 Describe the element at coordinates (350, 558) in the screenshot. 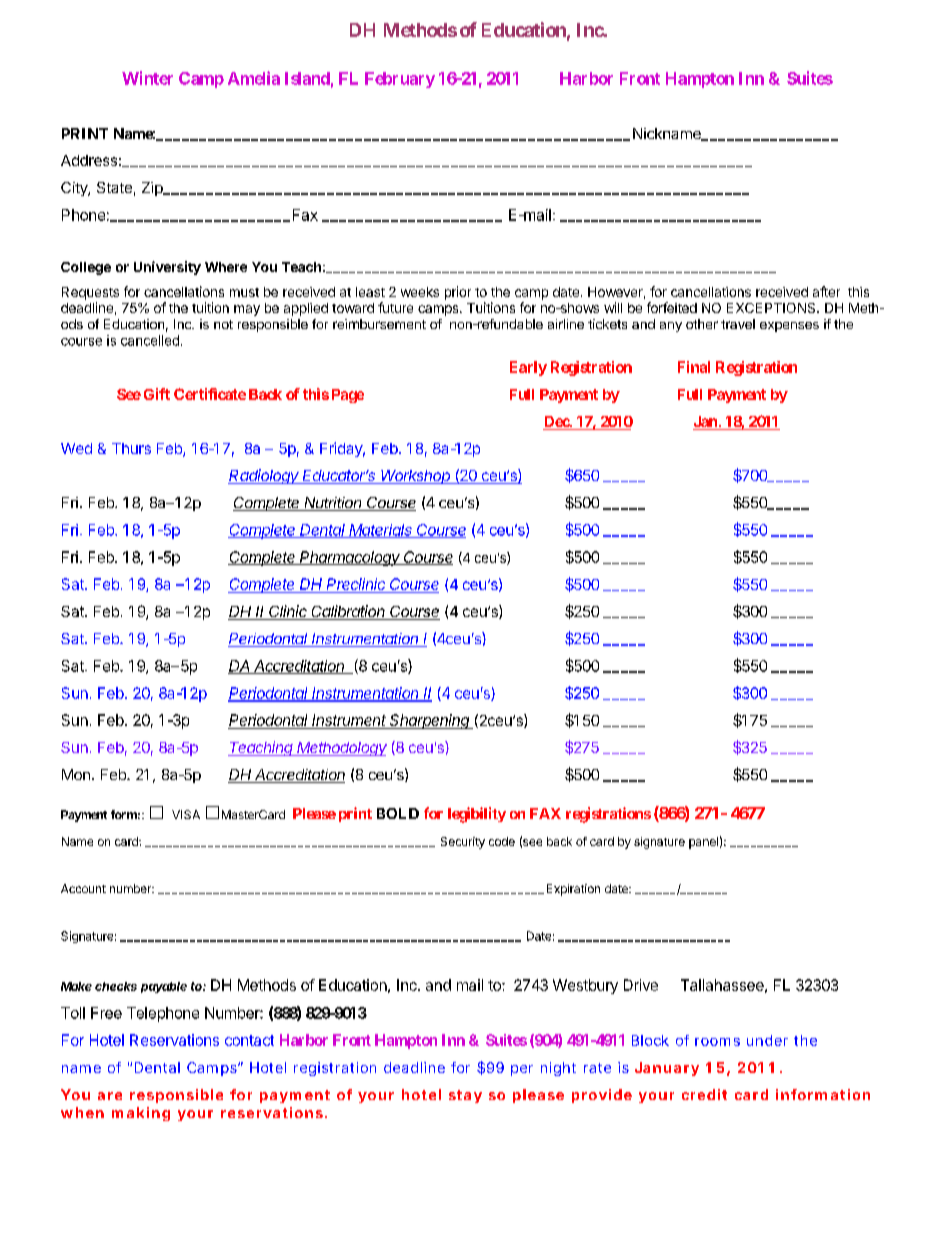

I see `Pharmacology` at that location.
